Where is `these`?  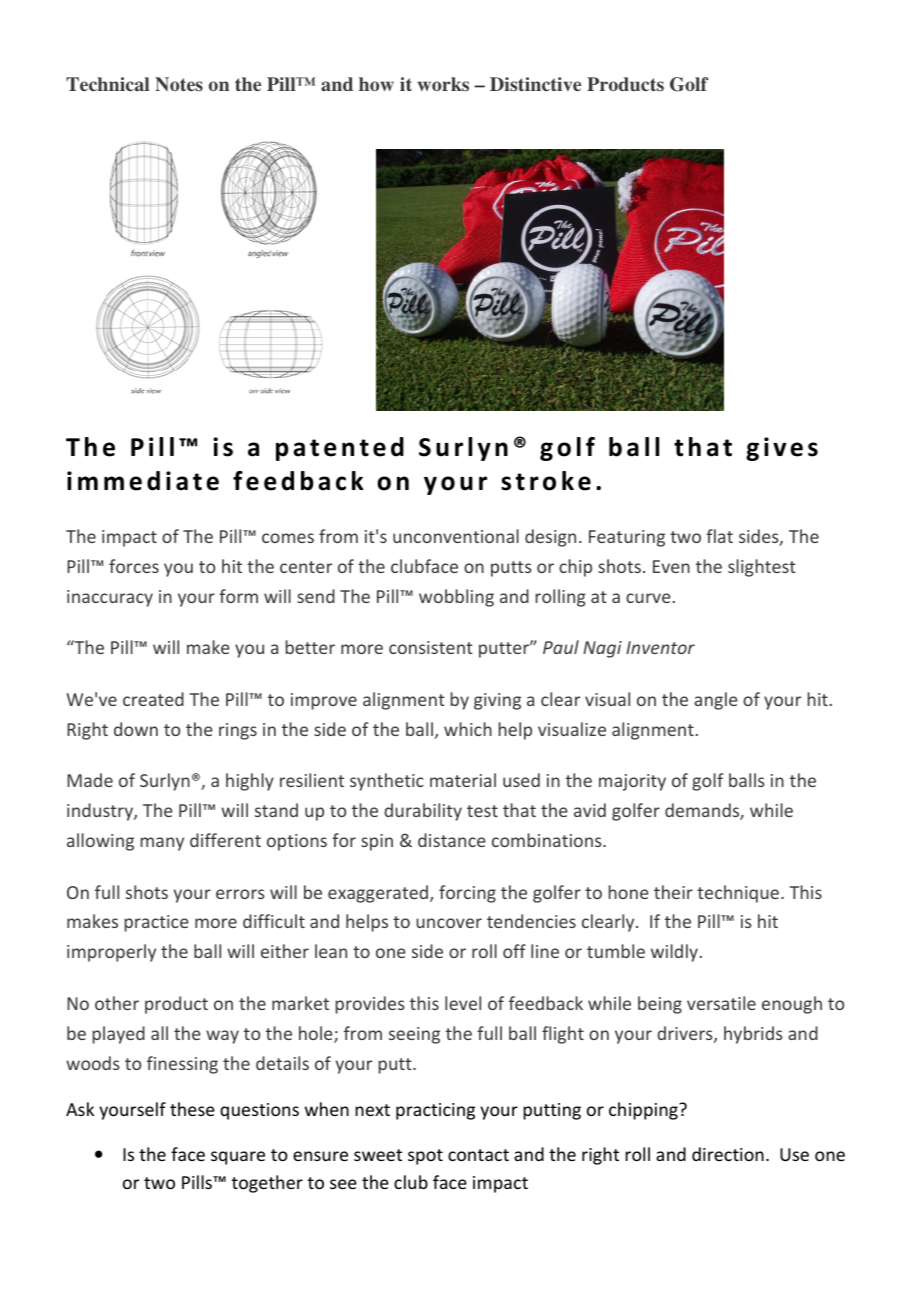 these is located at coordinates (192, 1109).
